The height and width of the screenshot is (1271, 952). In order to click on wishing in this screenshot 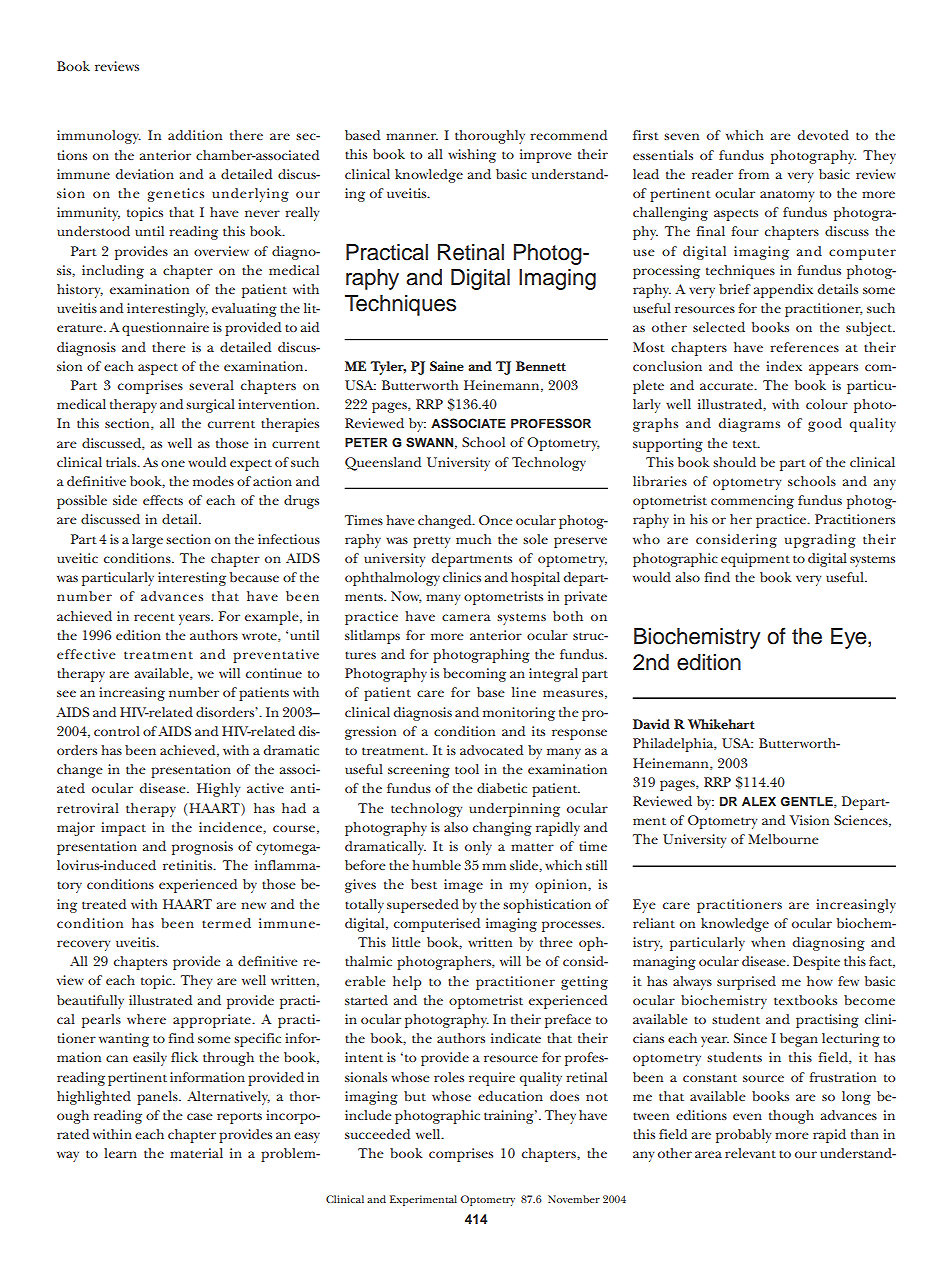, I will do `click(472, 156)`.
